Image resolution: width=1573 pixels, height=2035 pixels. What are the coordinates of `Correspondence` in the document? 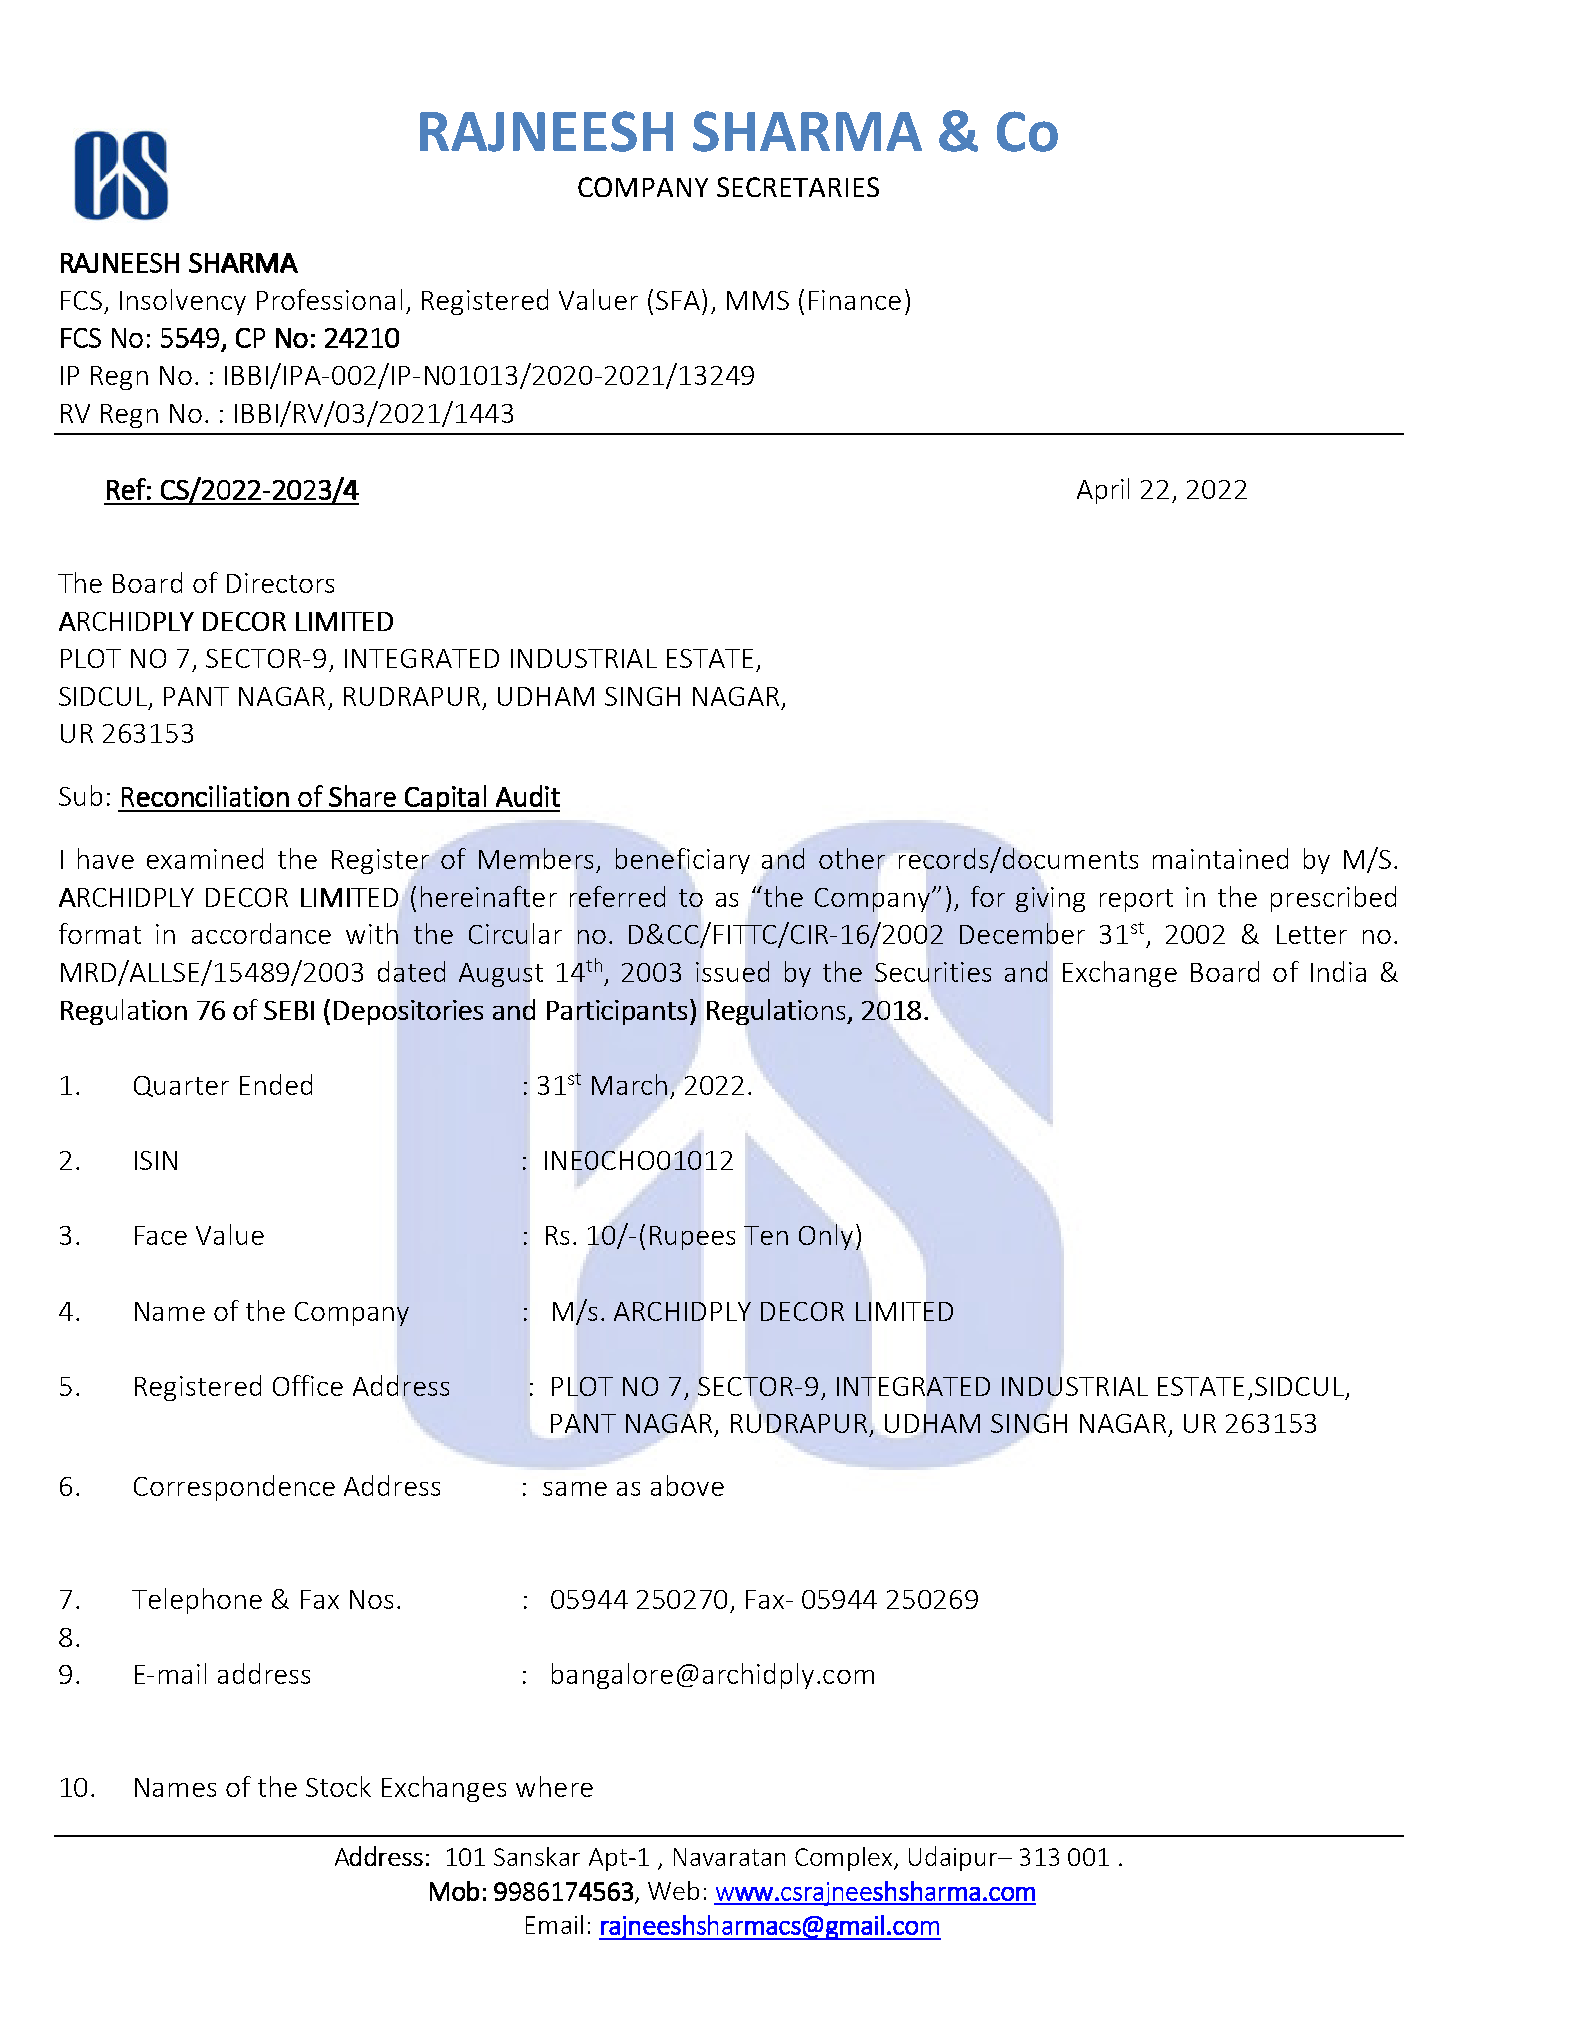 It's located at (234, 1488).
